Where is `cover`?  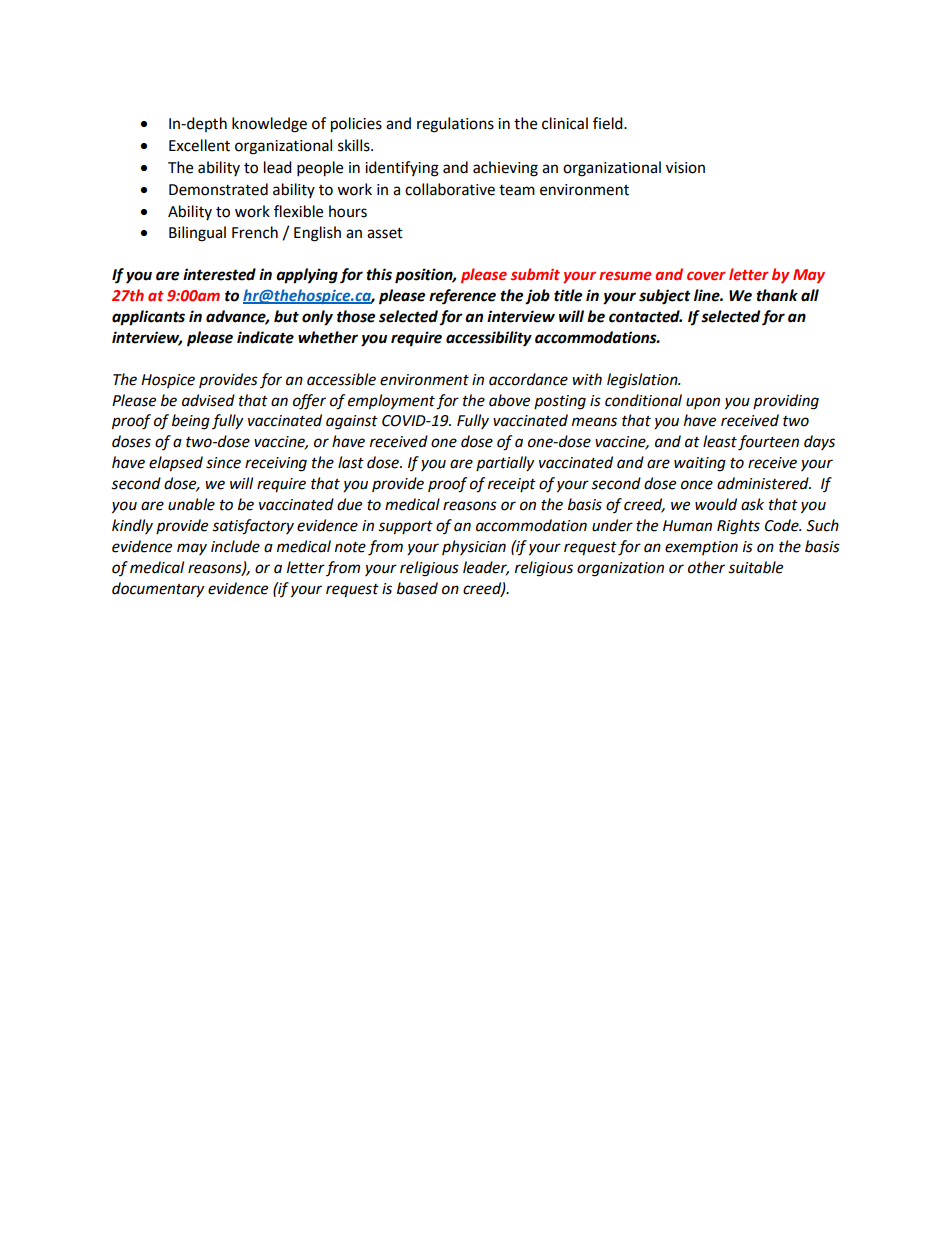 cover is located at coordinates (706, 275).
